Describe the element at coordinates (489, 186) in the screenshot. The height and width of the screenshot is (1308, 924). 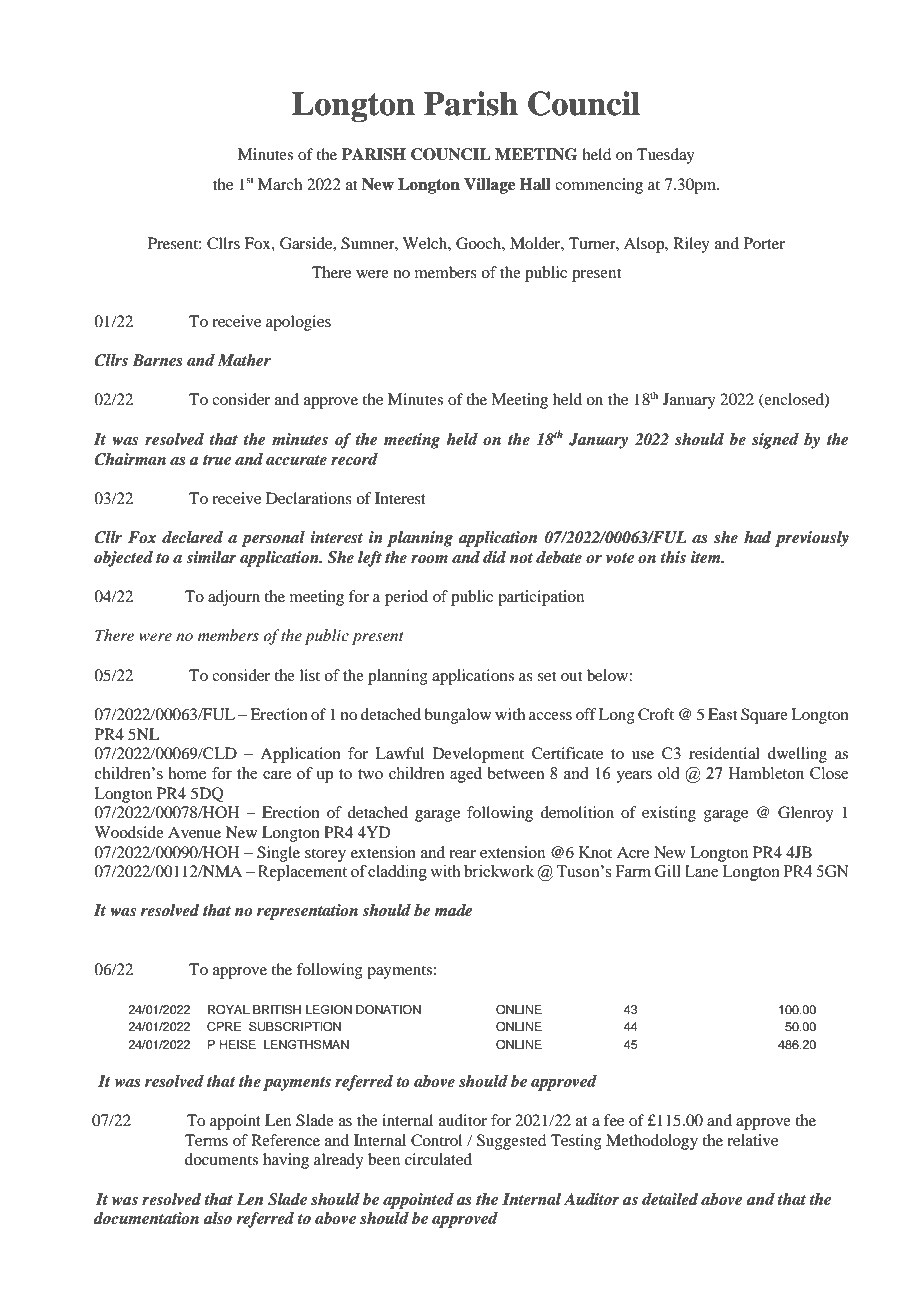
I see `Village` at that location.
